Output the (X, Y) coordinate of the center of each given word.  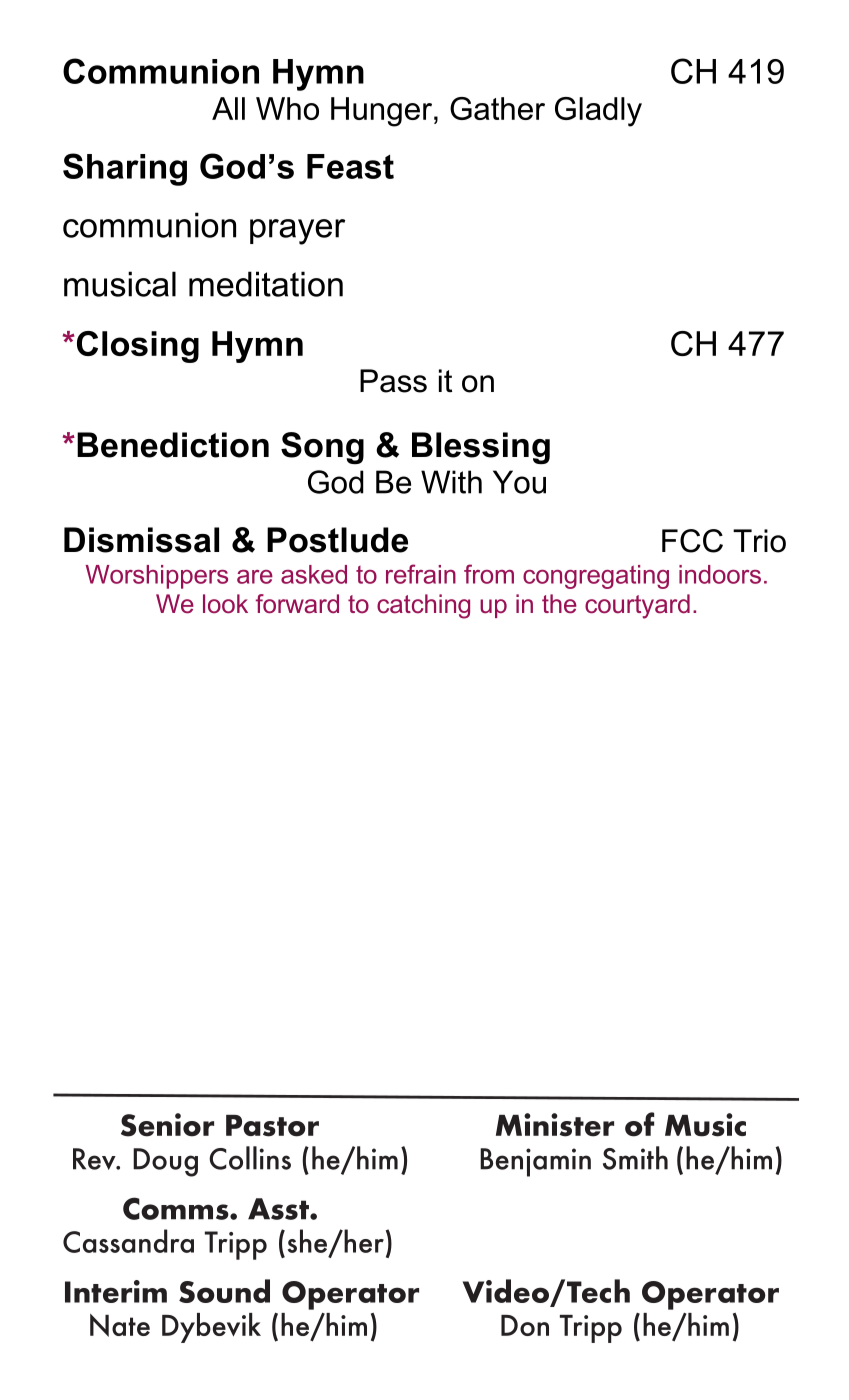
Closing (136, 347)
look (225, 604)
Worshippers (157, 577)
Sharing (125, 169)
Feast (350, 166)
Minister (555, 1125)
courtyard (637, 606)
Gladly (598, 112)
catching (423, 606)
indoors (720, 574)
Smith (635, 1158)
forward (297, 604)
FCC (692, 541)
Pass (393, 381)
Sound (224, 1291)
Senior (167, 1125)
